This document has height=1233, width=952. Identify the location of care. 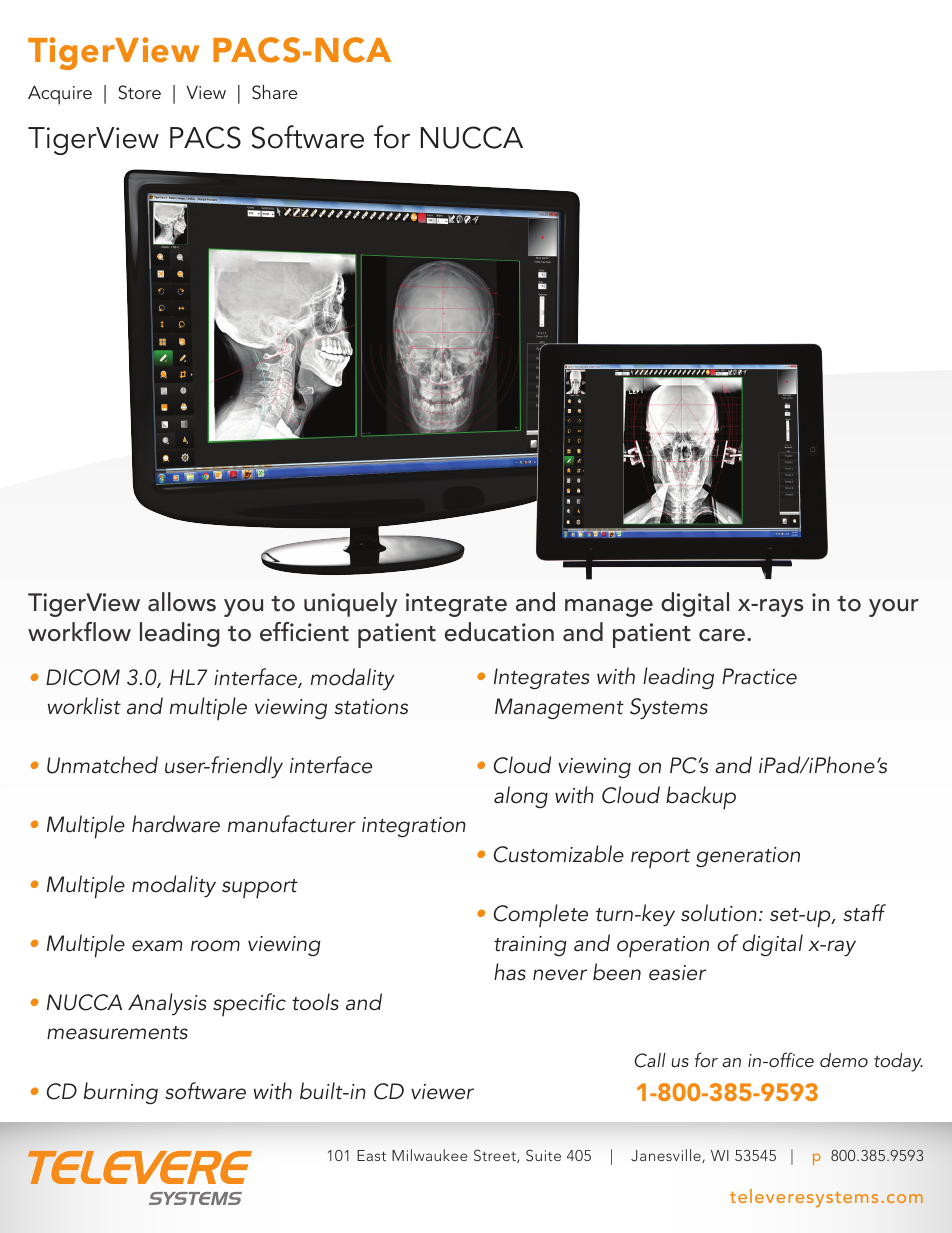
(722, 635).
